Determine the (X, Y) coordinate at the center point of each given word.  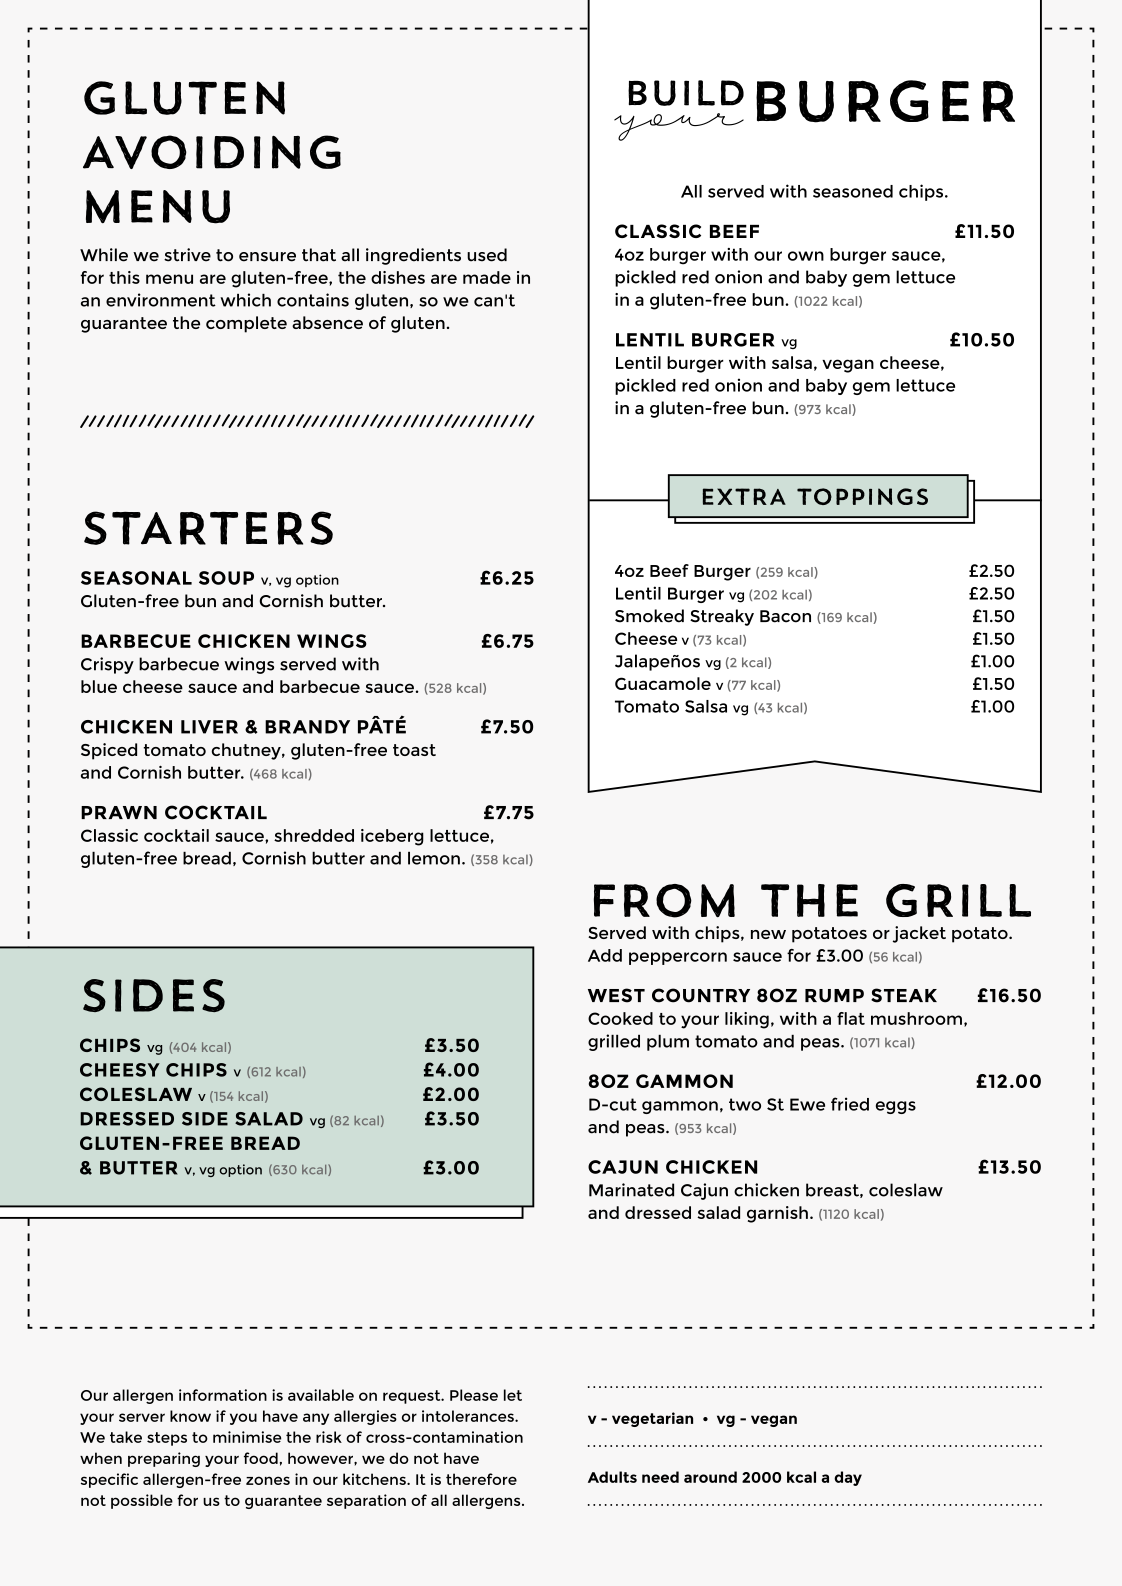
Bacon (785, 616)
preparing (164, 1459)
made (487, 277)
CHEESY (120, 1070)
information (223, 1395)
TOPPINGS (862, 496)
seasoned (853, 191)
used (487, 255)
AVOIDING (212, 152)
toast (414, 750)
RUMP (834, 996)
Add (605, 955)
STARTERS (208, 528)
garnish (777, 1214)
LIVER (209, 727)
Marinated (631, 1190)
